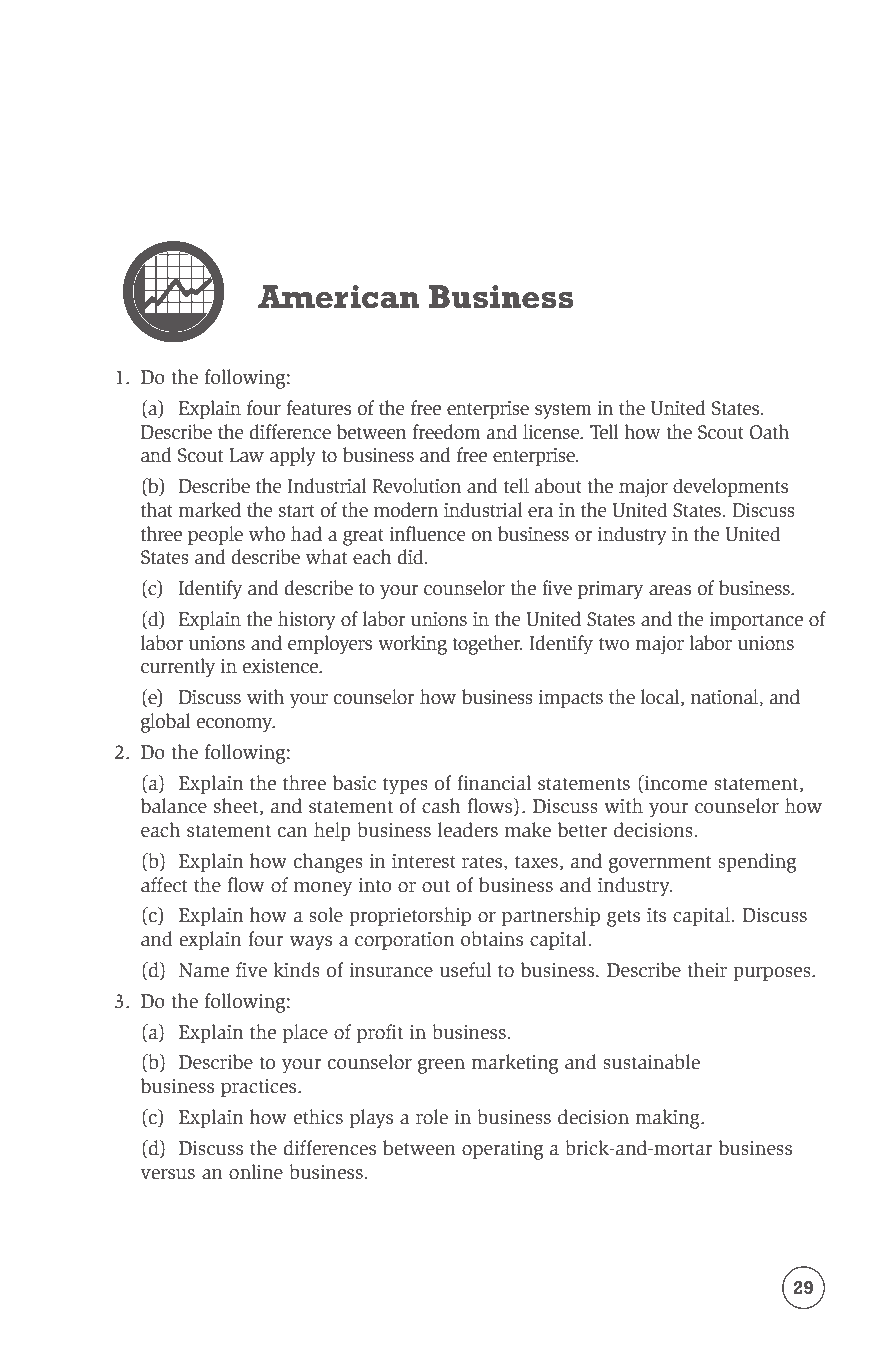 The height and width of the screenshot is (1366, 896). I want to click on obtains, so click(492, 939).
